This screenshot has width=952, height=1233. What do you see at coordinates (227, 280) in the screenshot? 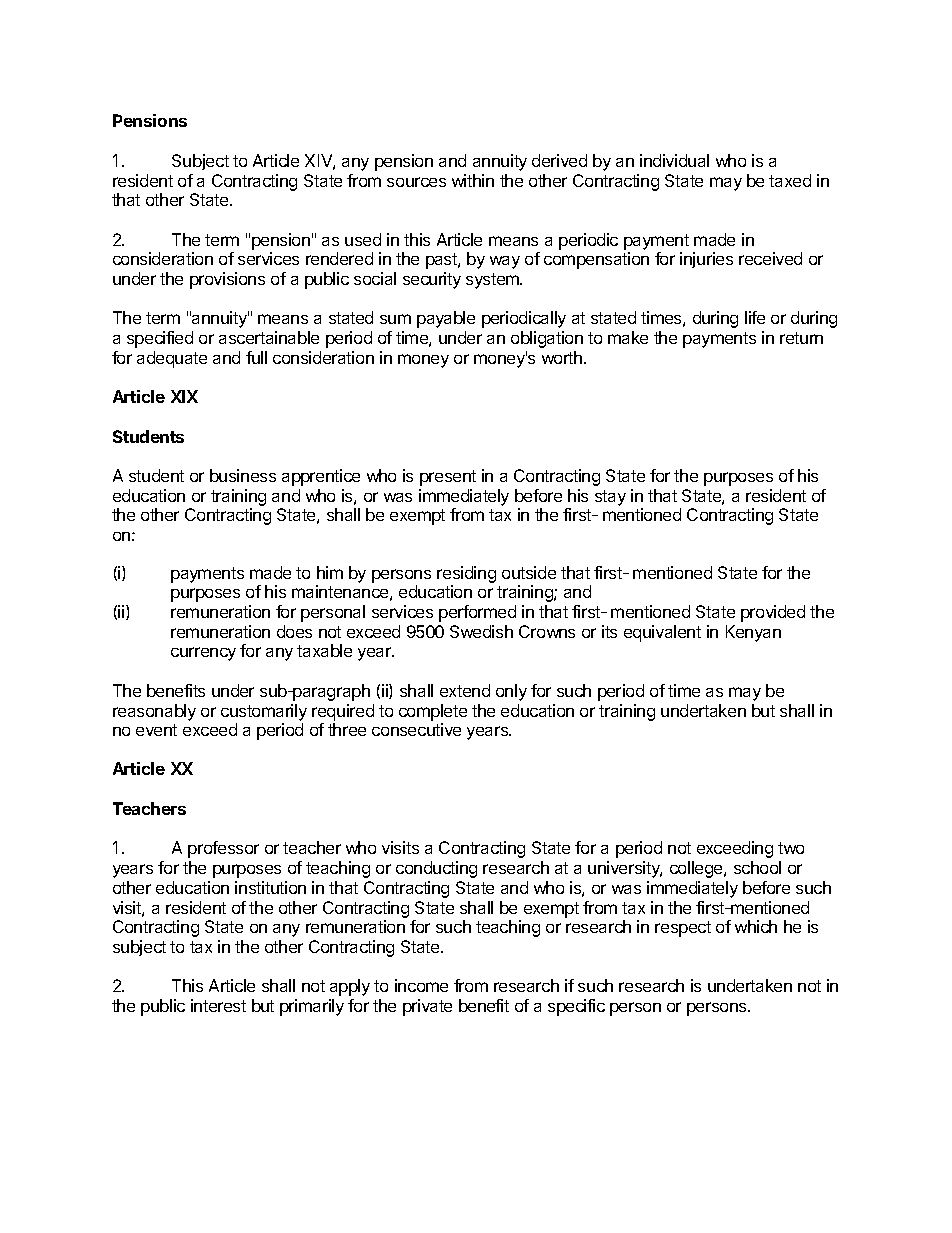
I see `provisions` at bounding box center [227, 280].
